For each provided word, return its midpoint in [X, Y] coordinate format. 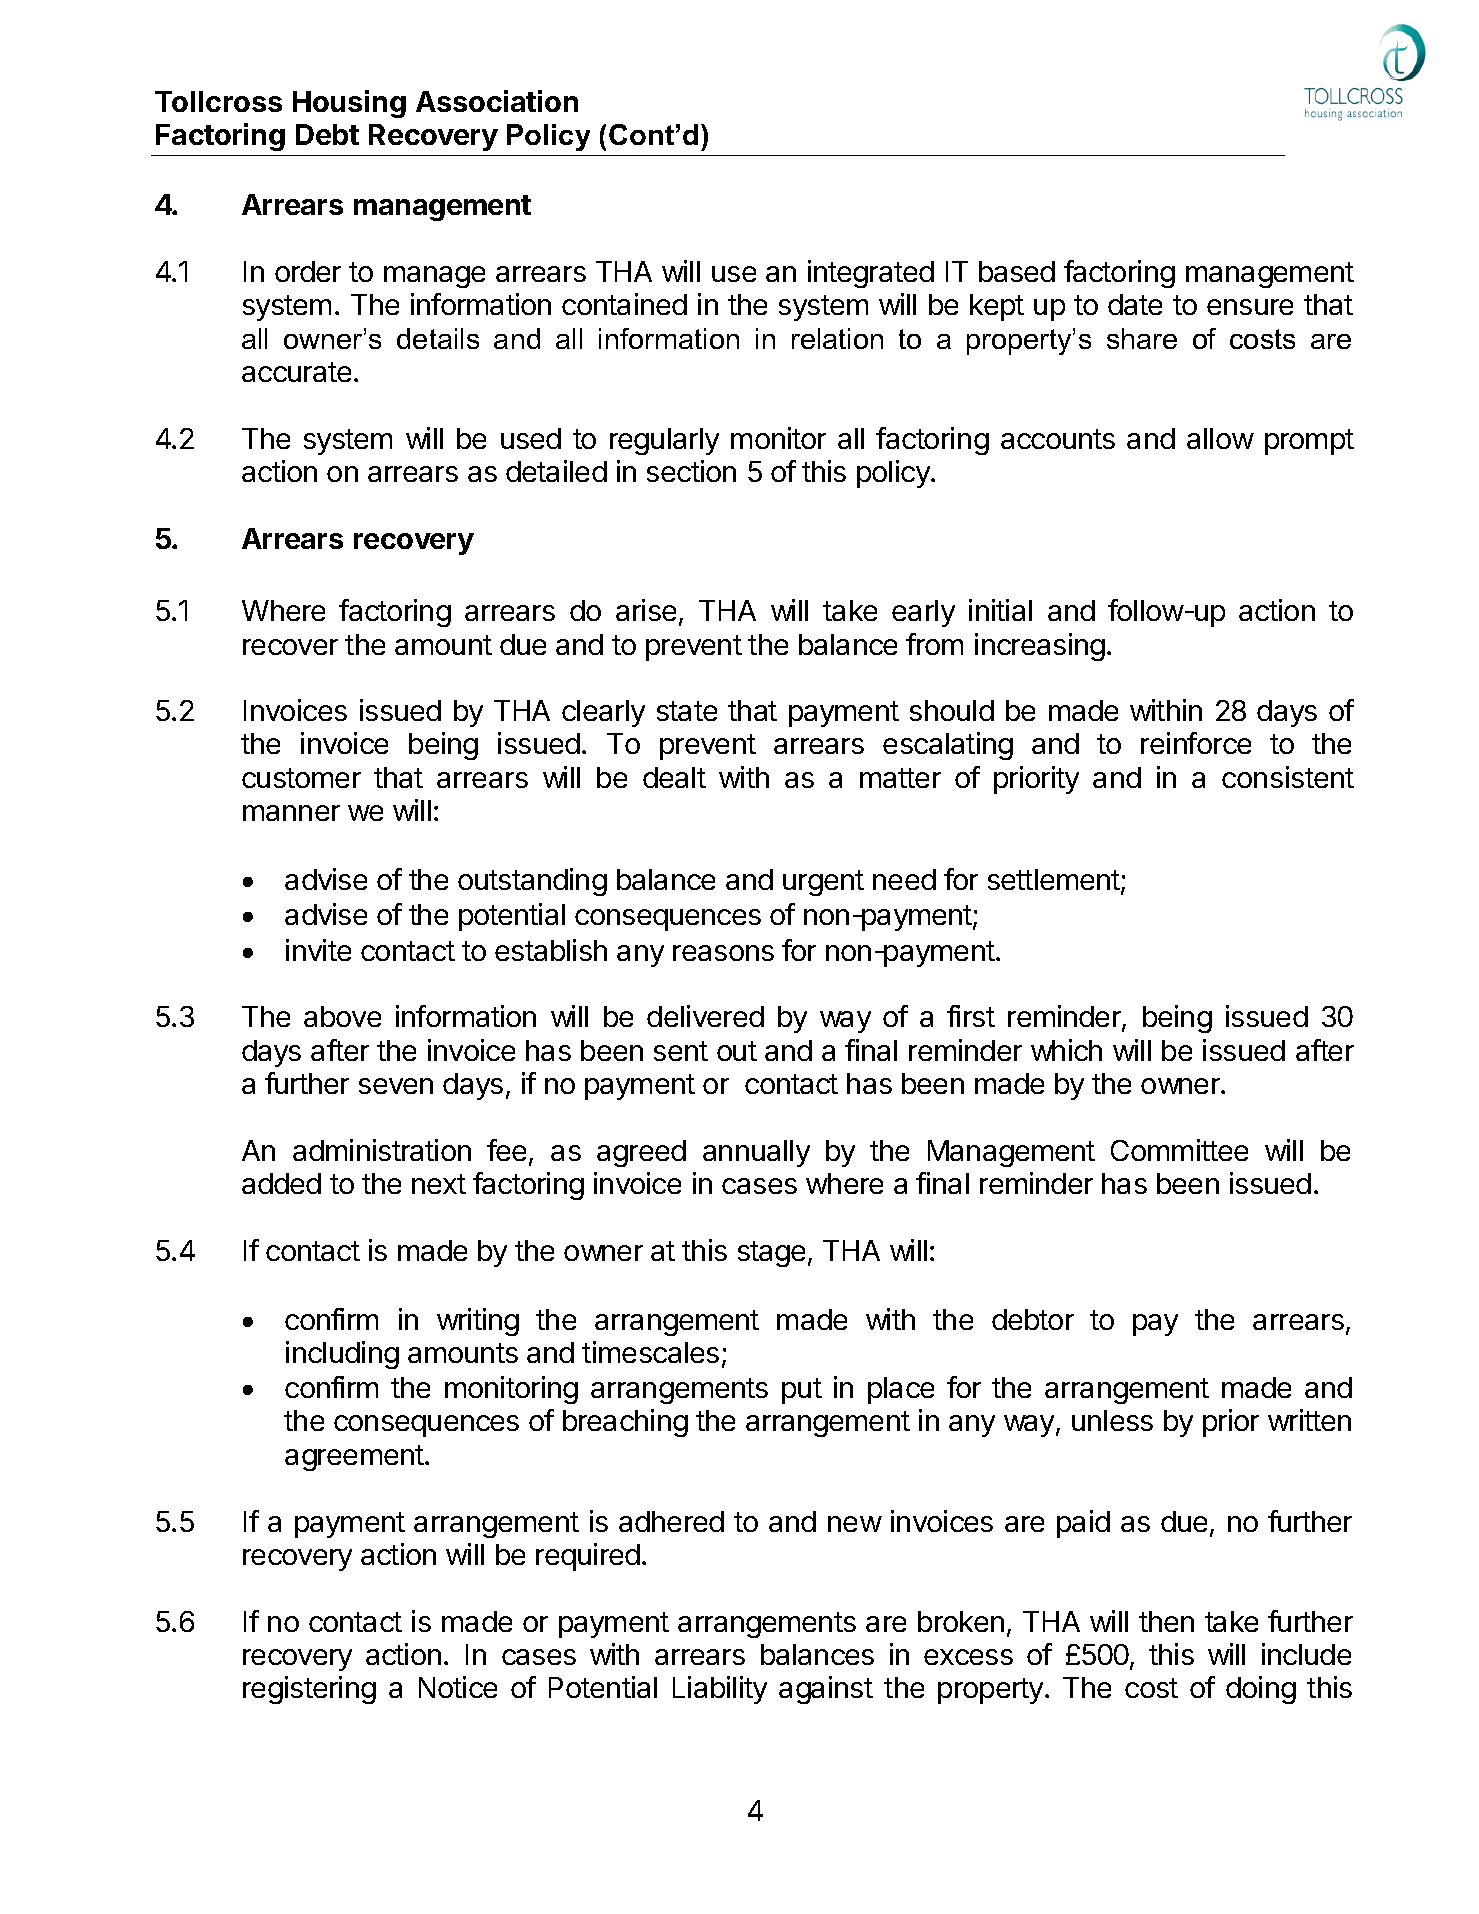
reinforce [1196, 743]
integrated [871, 274]
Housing [349, 104]
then [1166, 1621]
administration [382, 1150]
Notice [458, 1687]
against [826, 1690]
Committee [1179, 1150]
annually [756, 1153]
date [1135, 304]
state [687, 711]
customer [301, 778]
